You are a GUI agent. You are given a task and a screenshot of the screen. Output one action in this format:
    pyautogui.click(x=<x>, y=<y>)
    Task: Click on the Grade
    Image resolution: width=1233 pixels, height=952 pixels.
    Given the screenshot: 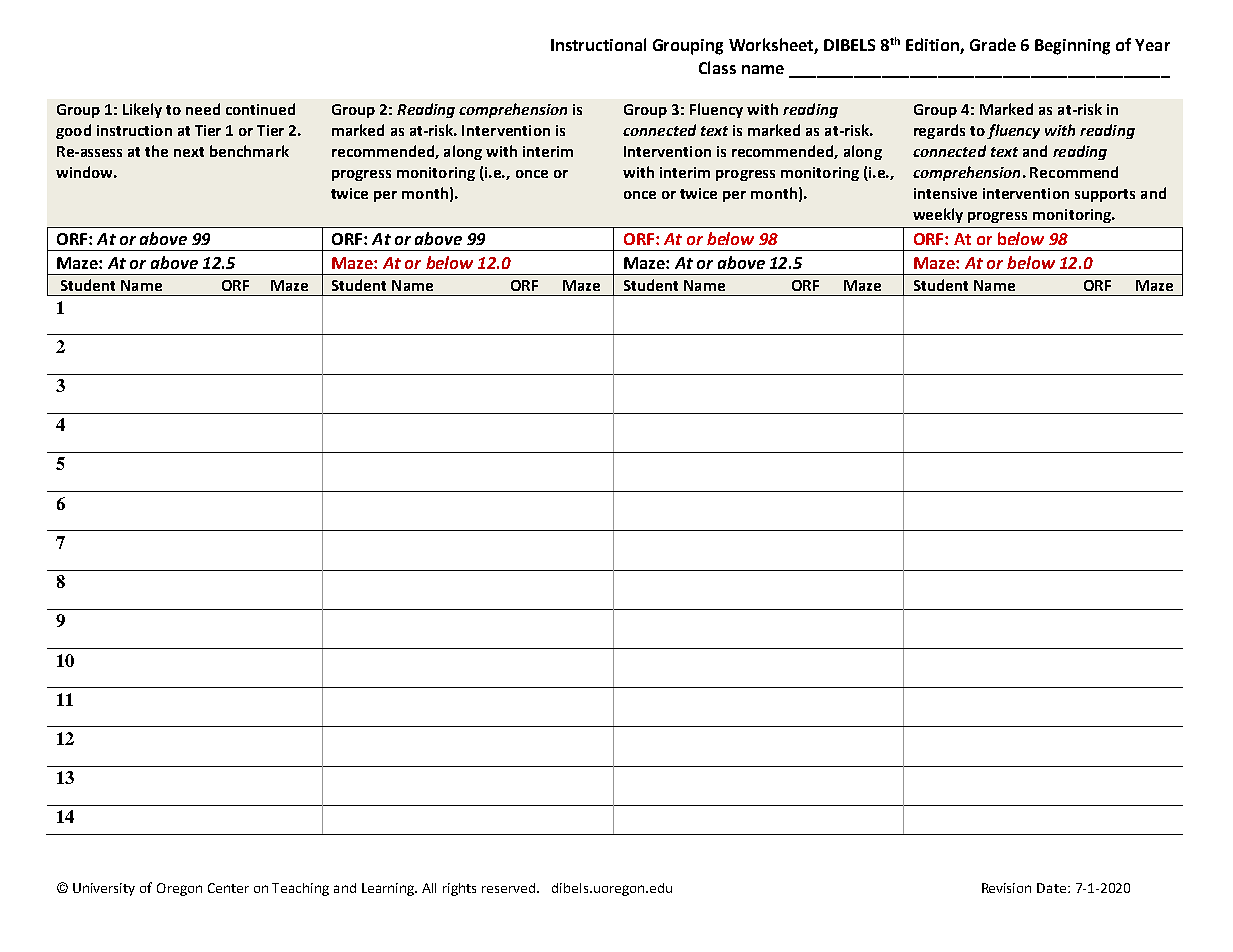 What is the action you would take?
    pyautogui.click(x=993, y=44)
